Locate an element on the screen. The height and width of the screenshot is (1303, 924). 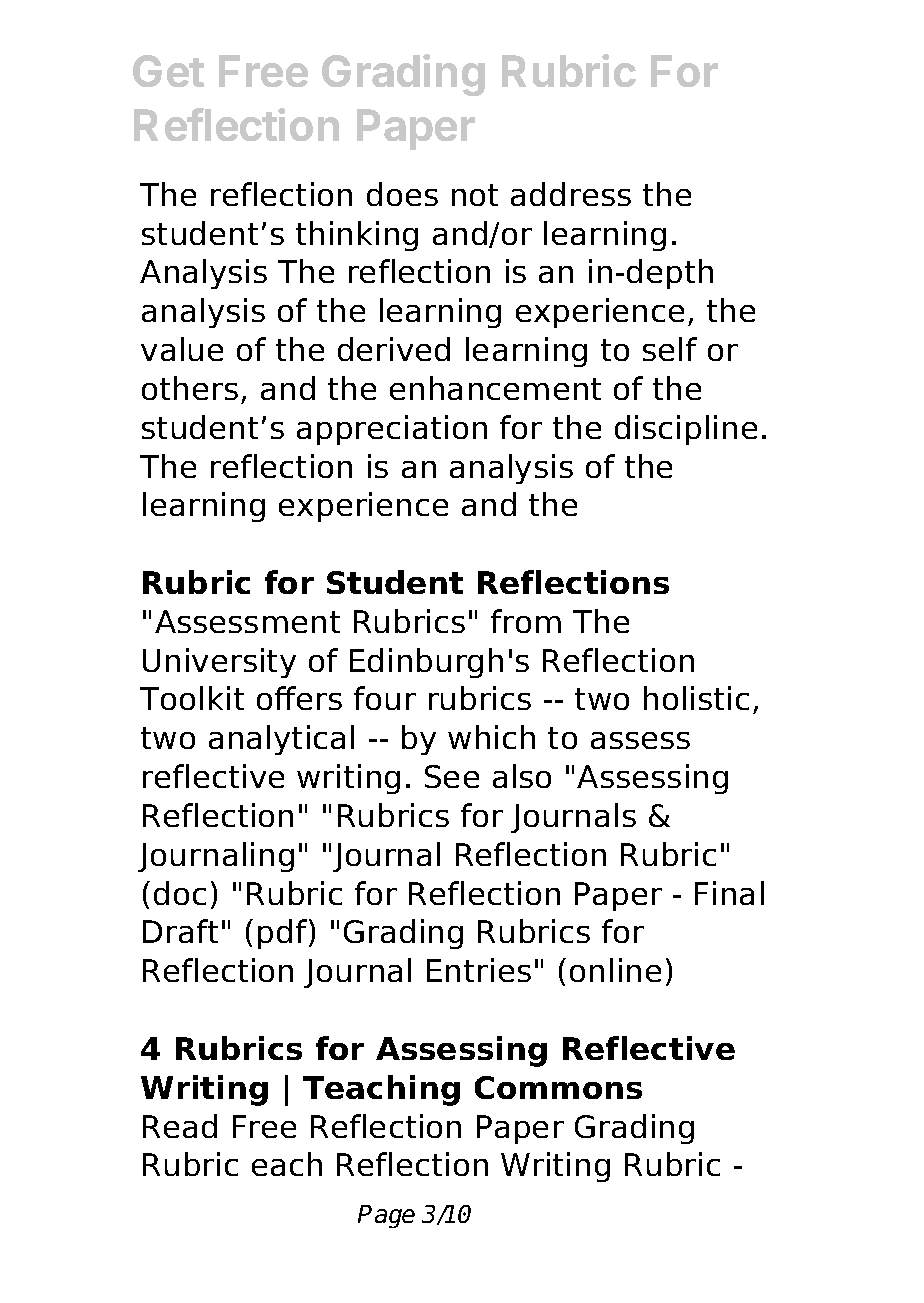
not is located at coordinates (475, 195).
